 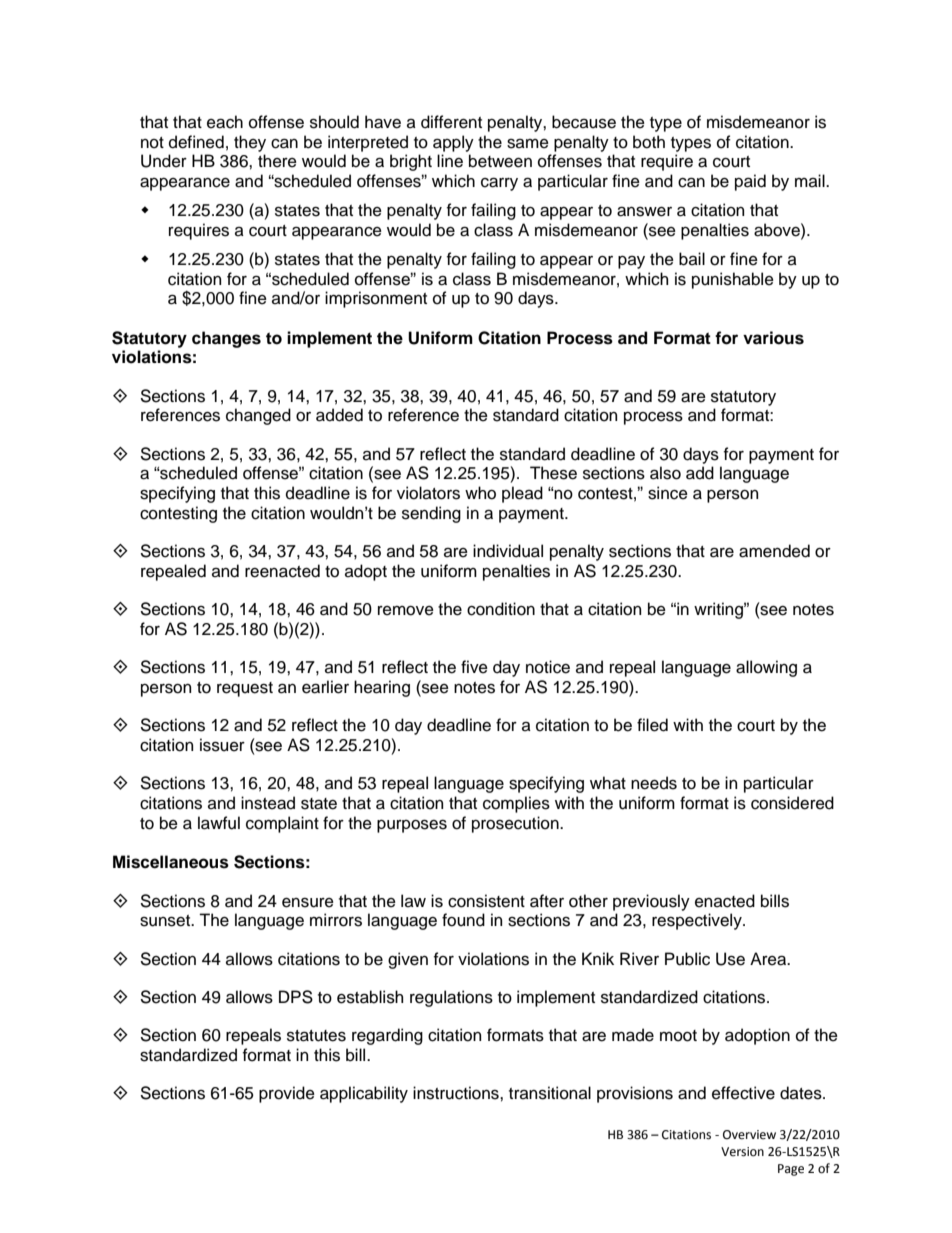 What do you see at coordinates (287, 1094) in the document?
I see `provide` at bounding box center [287, 1094].
